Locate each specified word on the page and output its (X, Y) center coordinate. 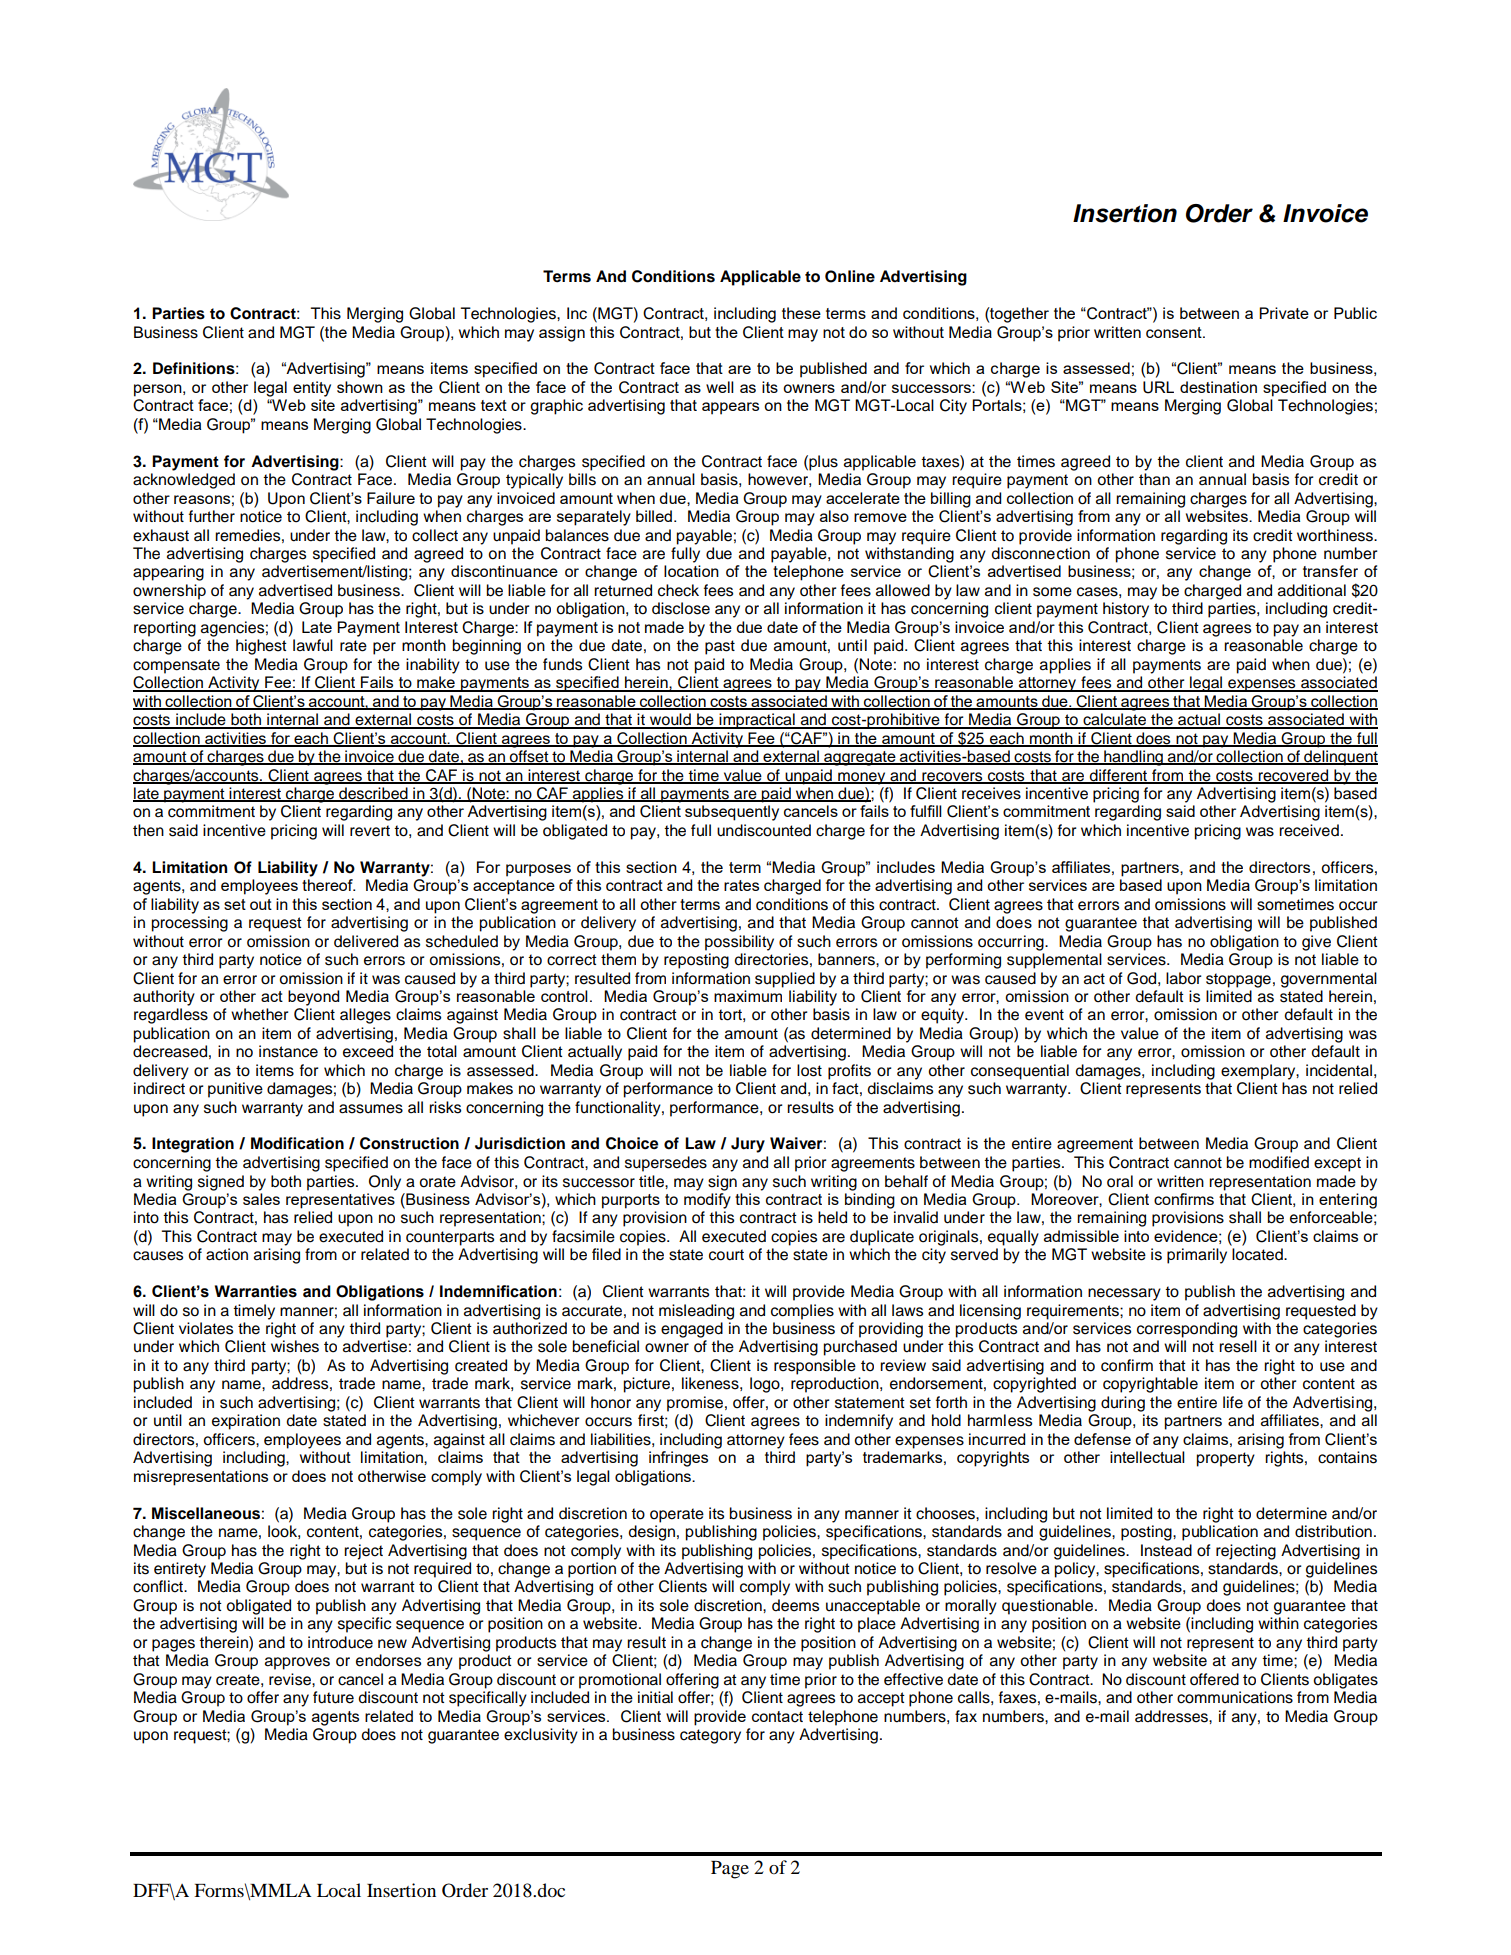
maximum (748, 996)
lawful (313, 645)
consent (1175, 332)
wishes (295, 1346)
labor (1184, 978)
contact (777, 1717)
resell (1238, 1346)
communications (1235, 1697)
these (801, 313)
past (720, 647)
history (1126, 610)
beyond (313, 998)
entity (312, 389)
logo (766, 1385)
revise (291, 1679)
